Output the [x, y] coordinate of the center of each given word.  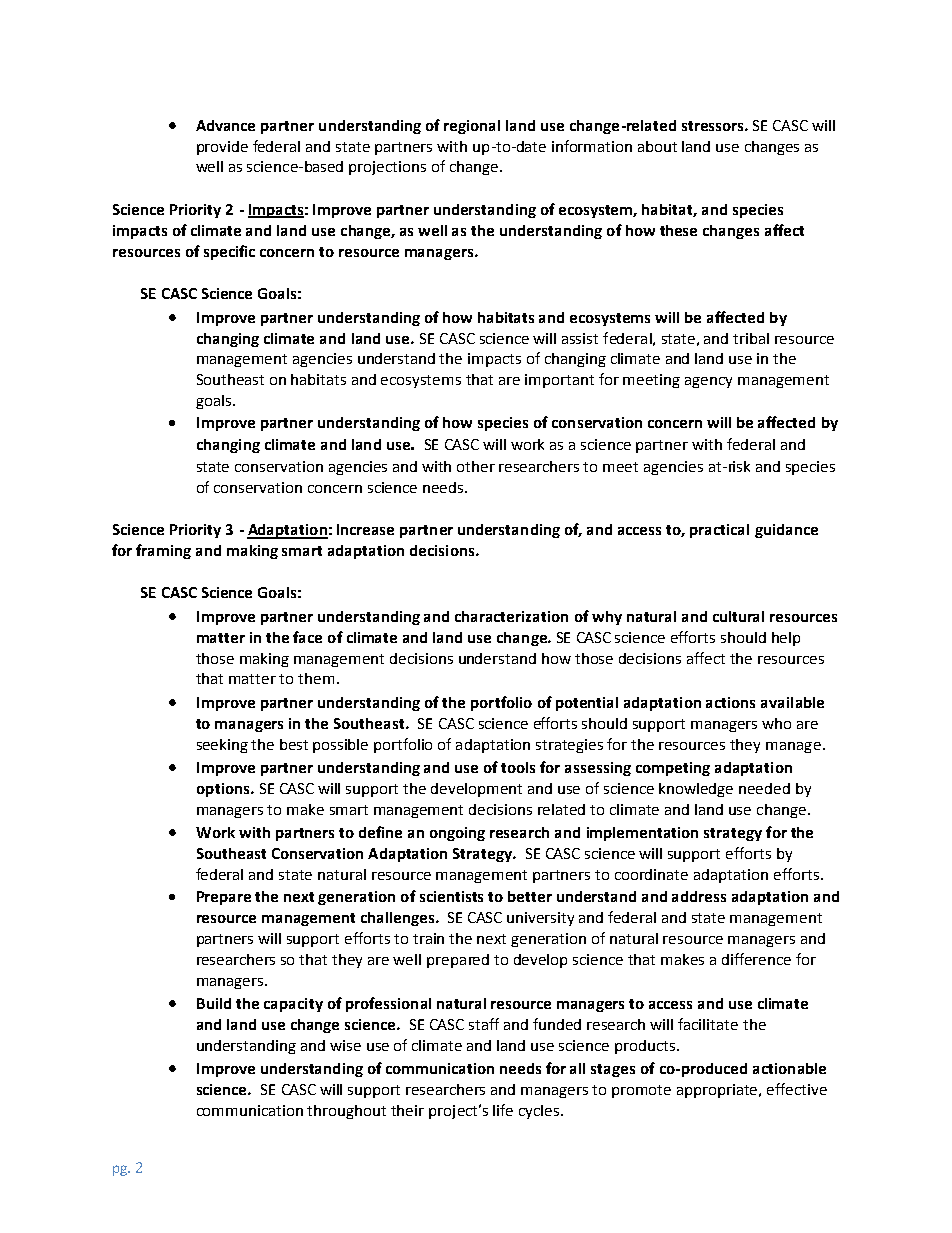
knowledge [696, 790]
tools [518, 767]
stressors [714, 126]
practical [719, 531]
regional [472, 127]
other [476, 466]
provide [222, 148]
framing [163, 551]
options [224, 790]
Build [214, 1003]
